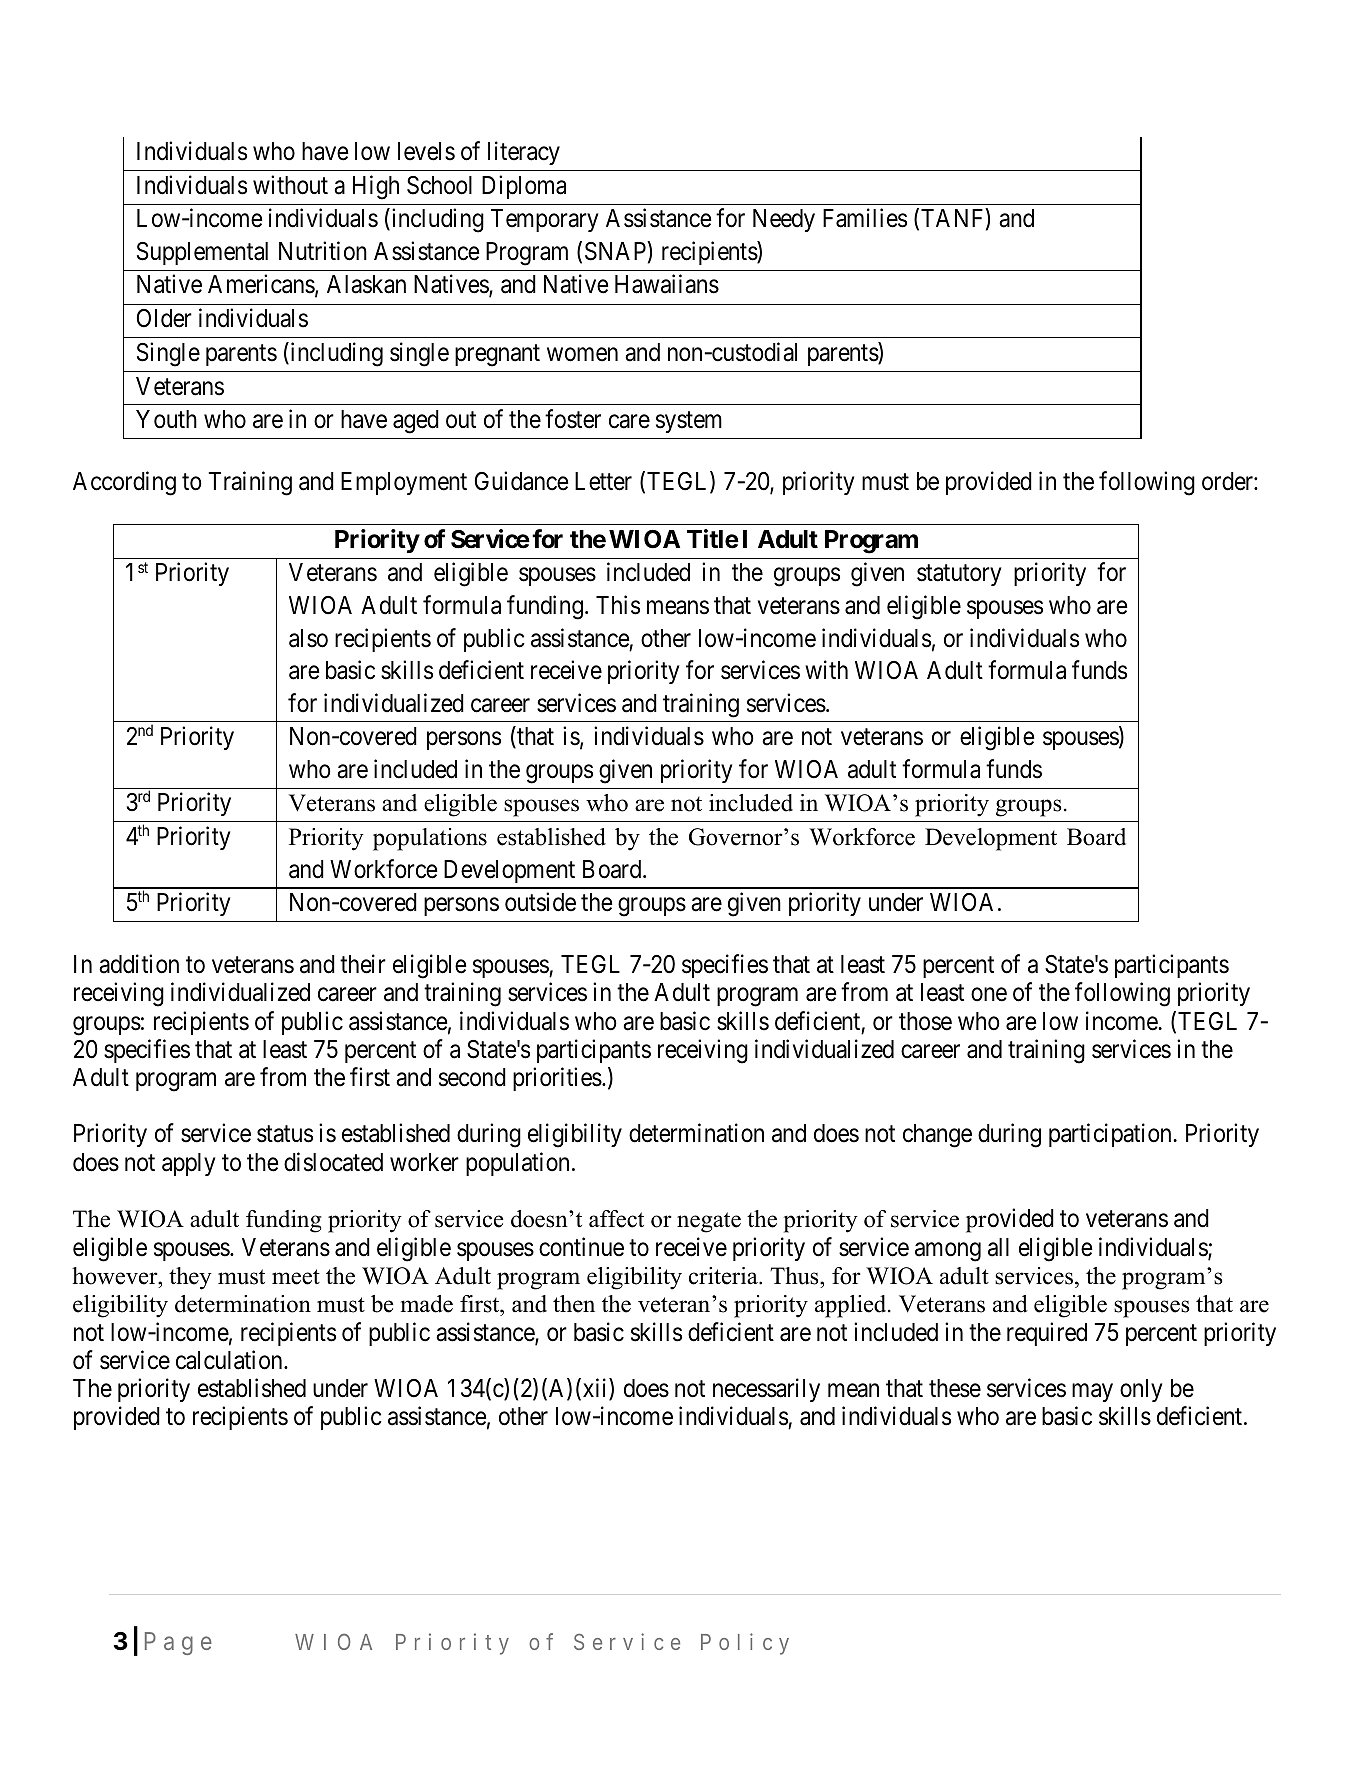 Image resolution: width=1368 pixels, height=1771 pixels. What do you see at coordinates (230, 1360) in the screenshot?
I see `calculation` at bounding box center [230, 1360].
